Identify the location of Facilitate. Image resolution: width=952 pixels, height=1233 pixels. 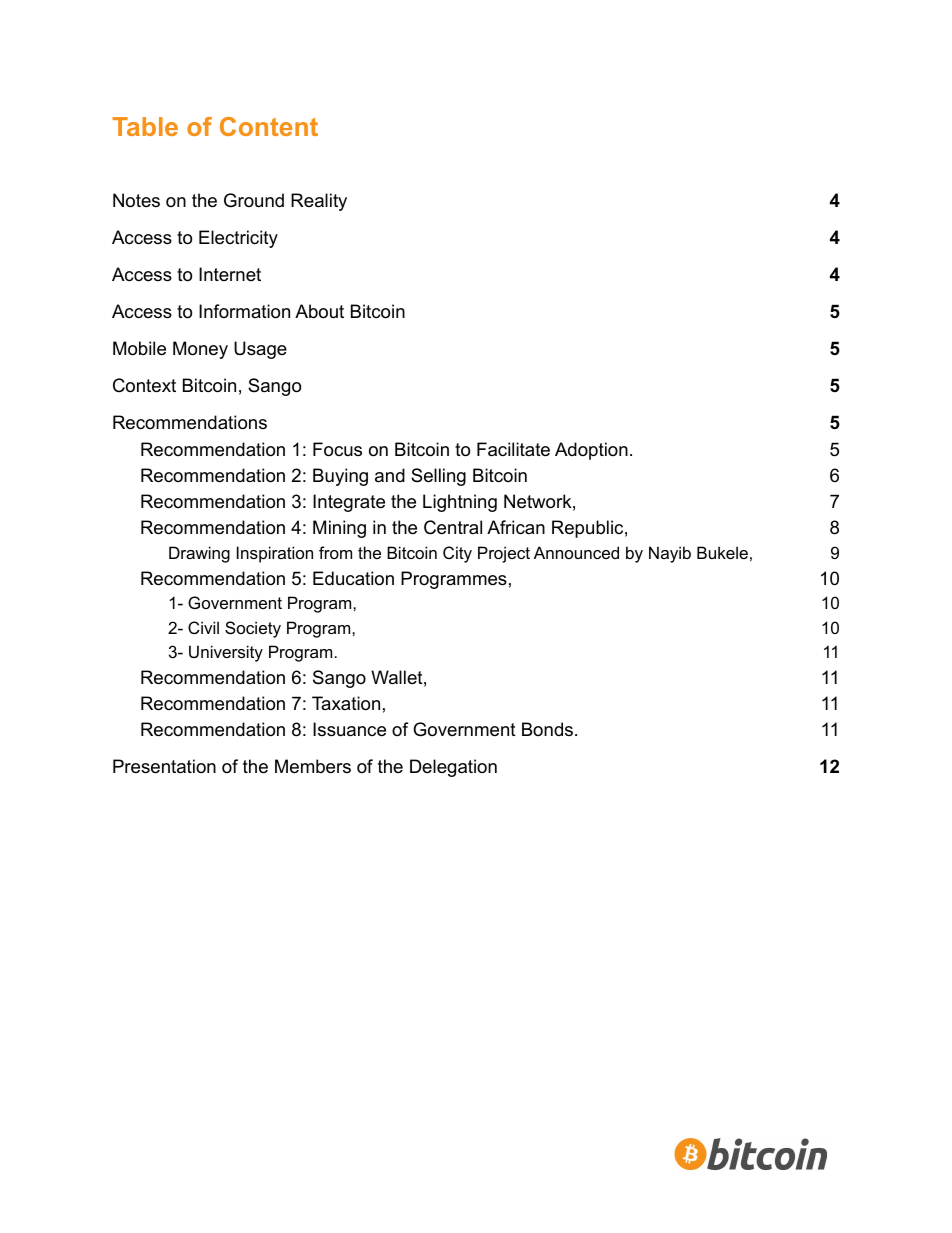
(513, 449).
